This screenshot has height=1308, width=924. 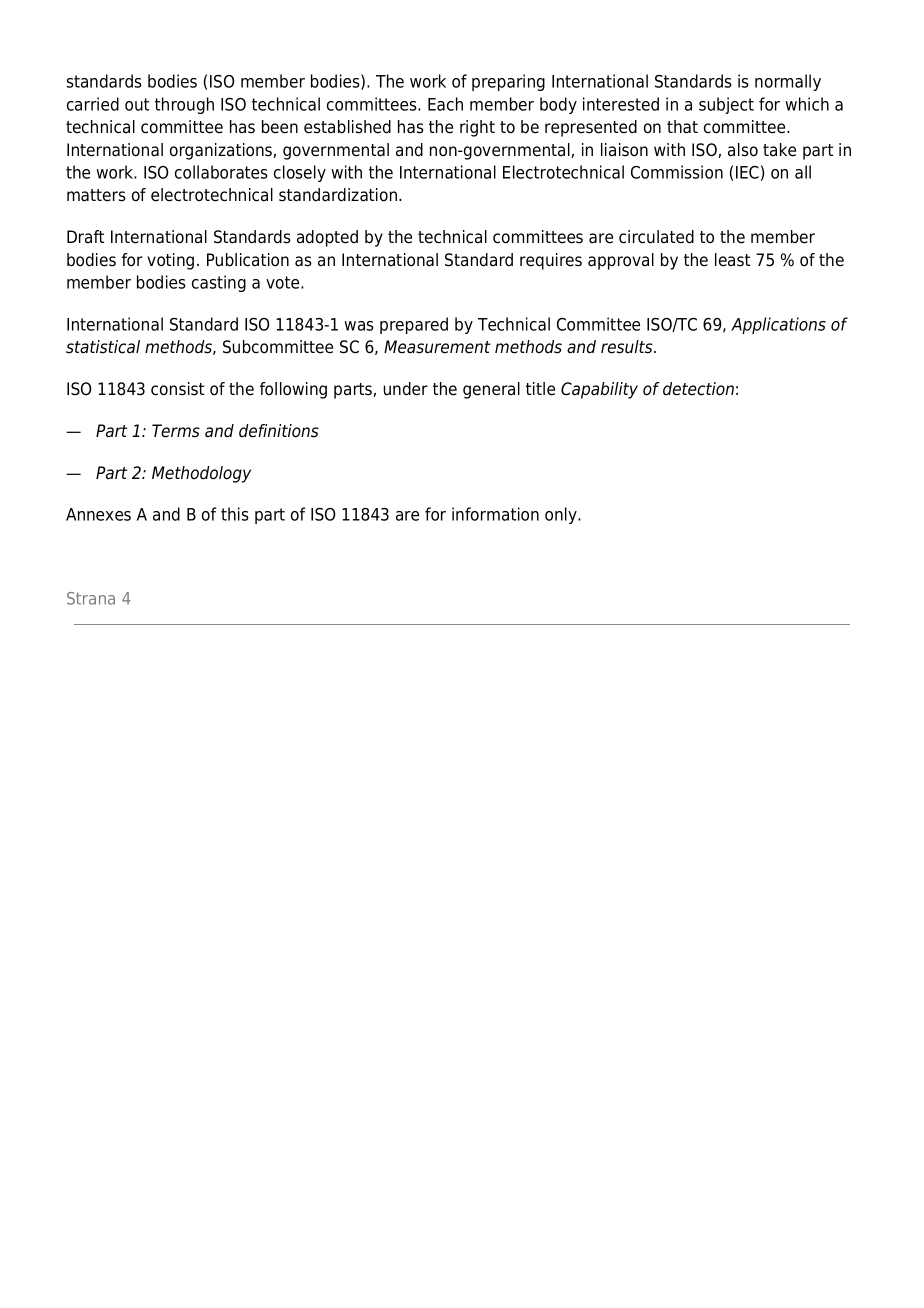 I want to click on subject, so click(x=726, y=105).
